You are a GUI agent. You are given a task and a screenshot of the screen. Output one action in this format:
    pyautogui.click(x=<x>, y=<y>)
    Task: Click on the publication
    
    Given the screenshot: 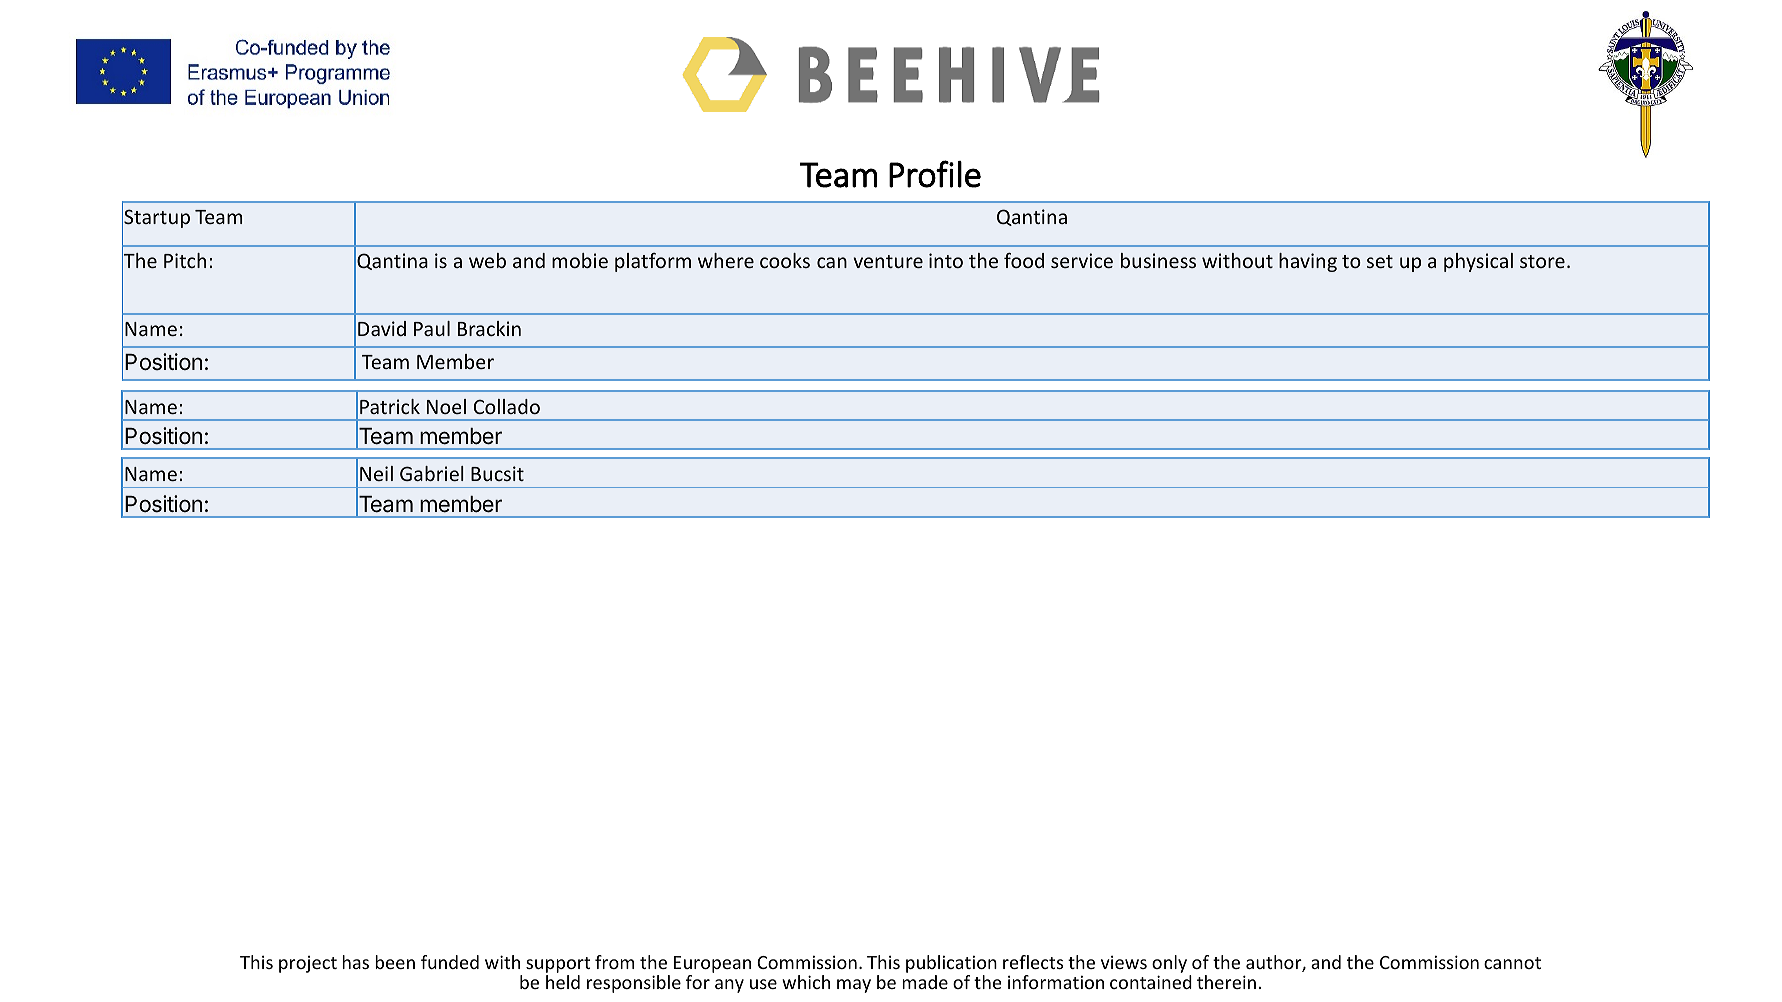 What is the action you would take?
    pyautogui.click(x=951, y=965)
